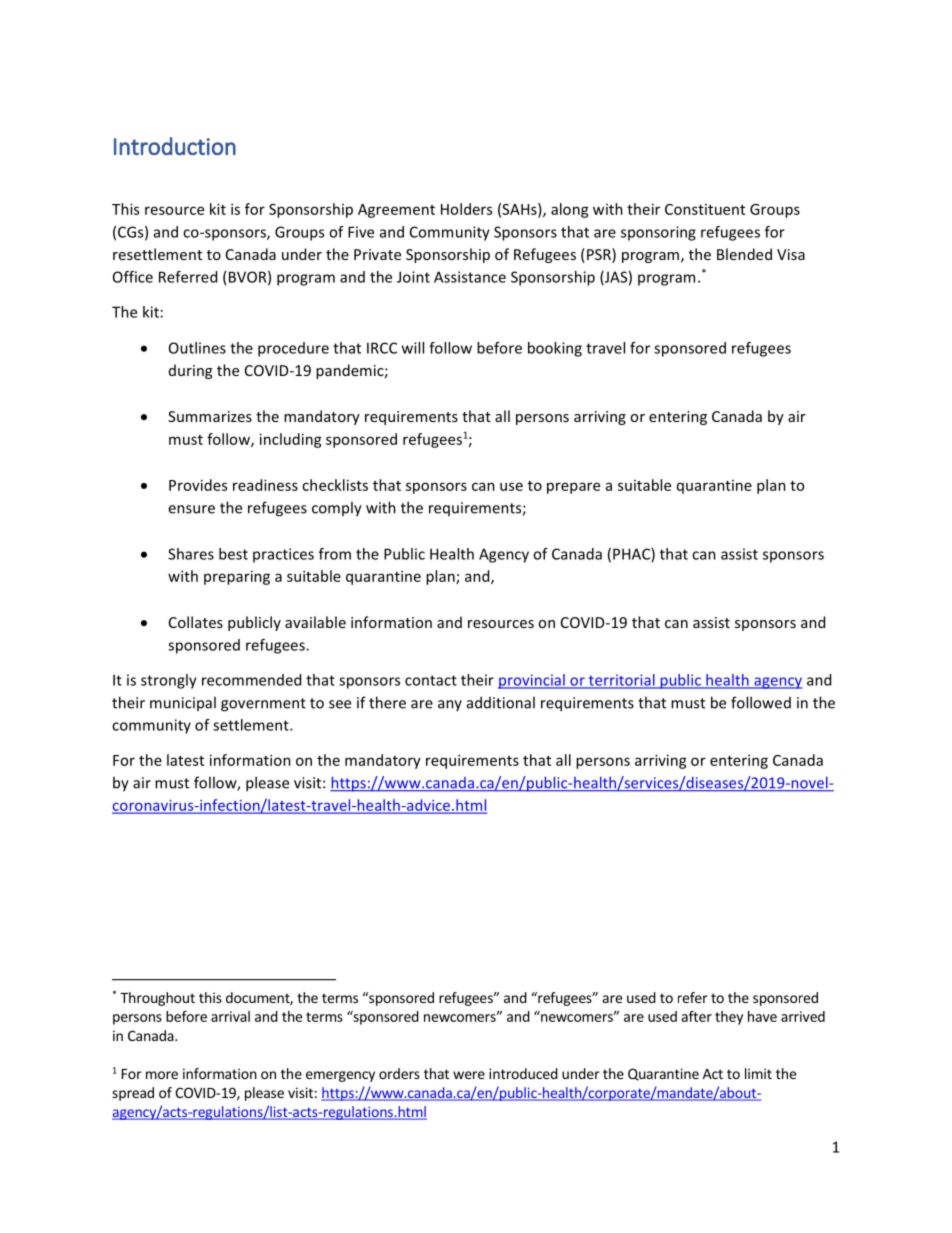 Image resolution: width=952 pixels, height=1233 pixels. I want to click on limit, so click(758, 1073).
